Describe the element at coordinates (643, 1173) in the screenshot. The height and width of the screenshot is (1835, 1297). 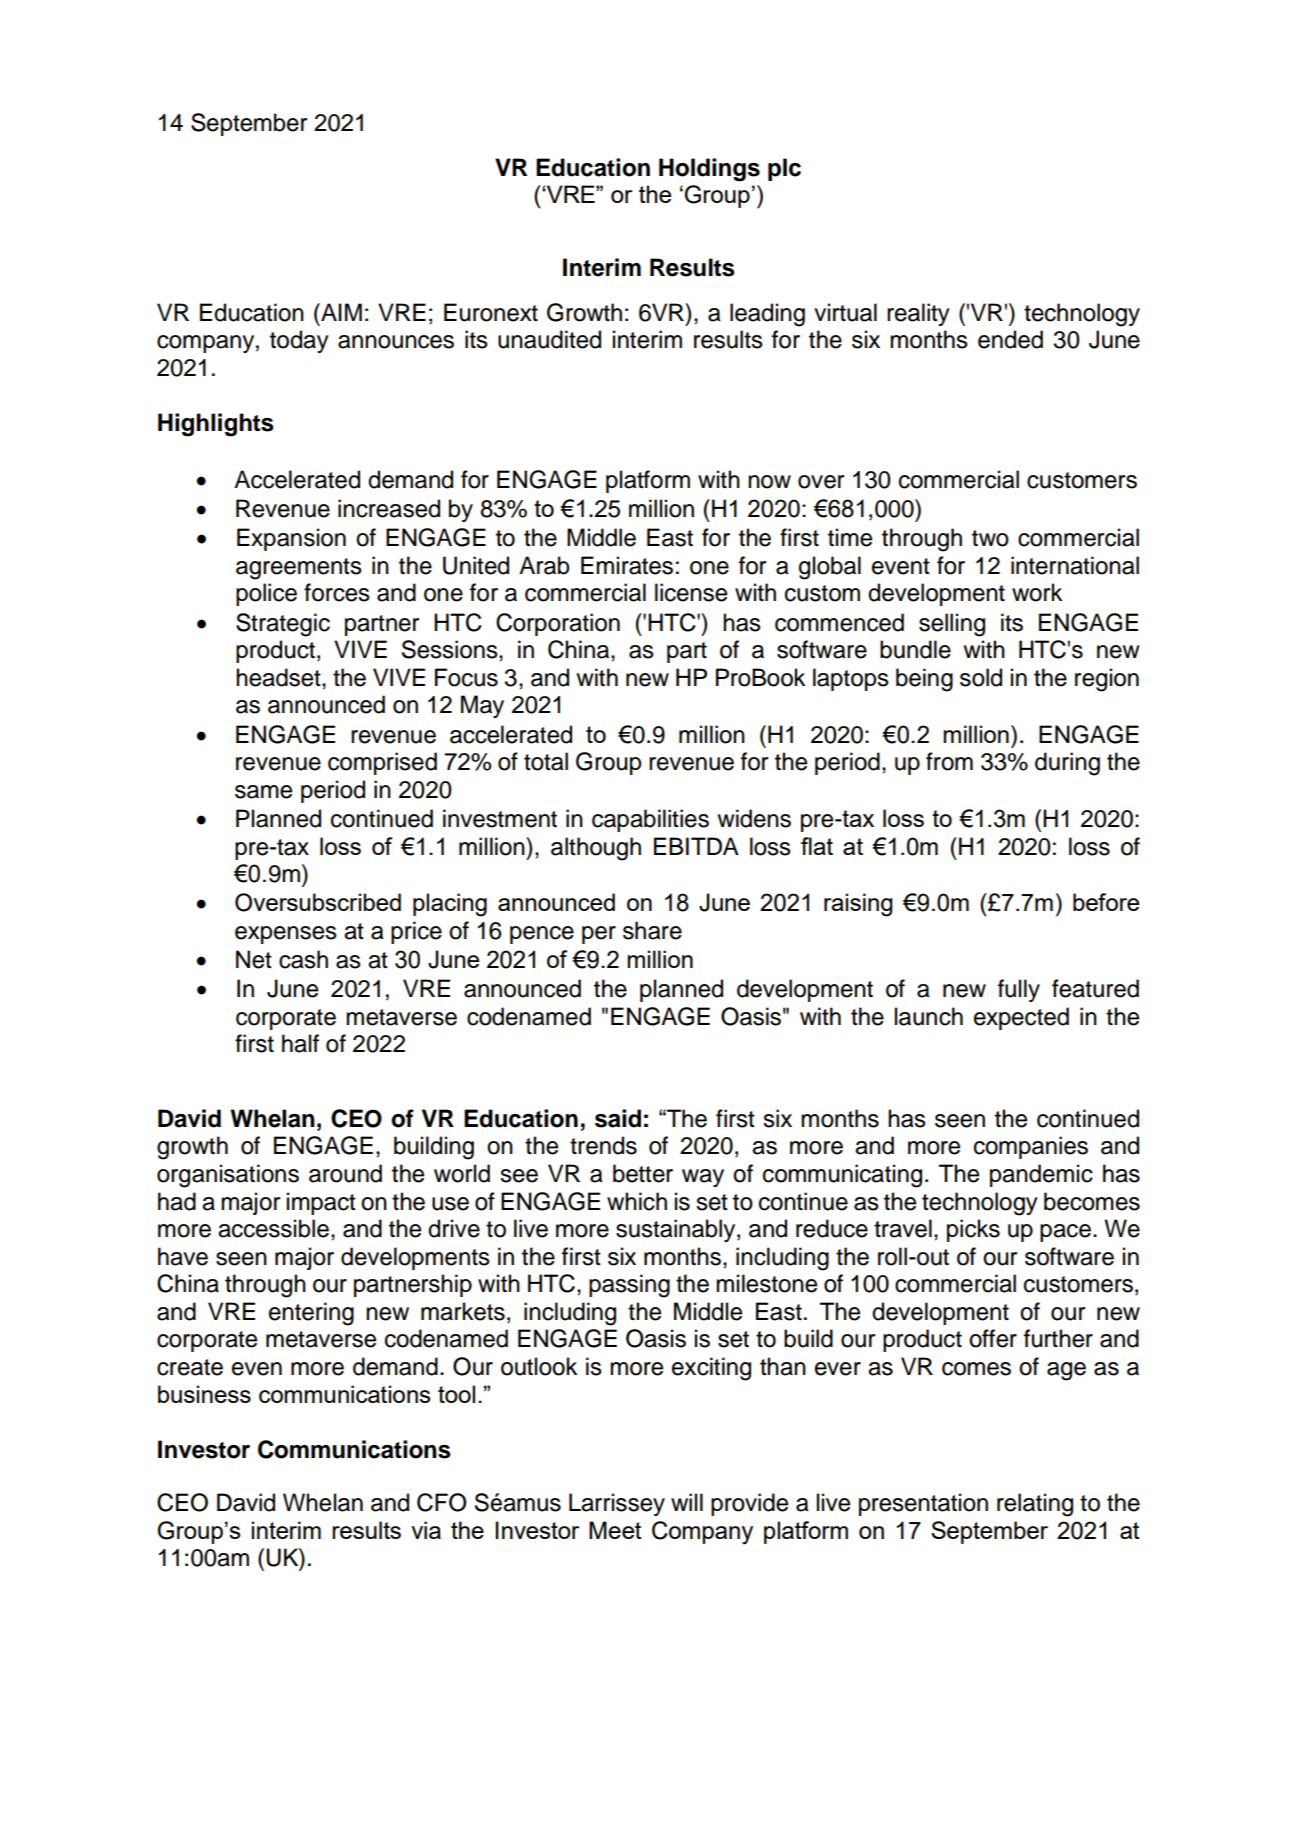
I see `better` at that location.
